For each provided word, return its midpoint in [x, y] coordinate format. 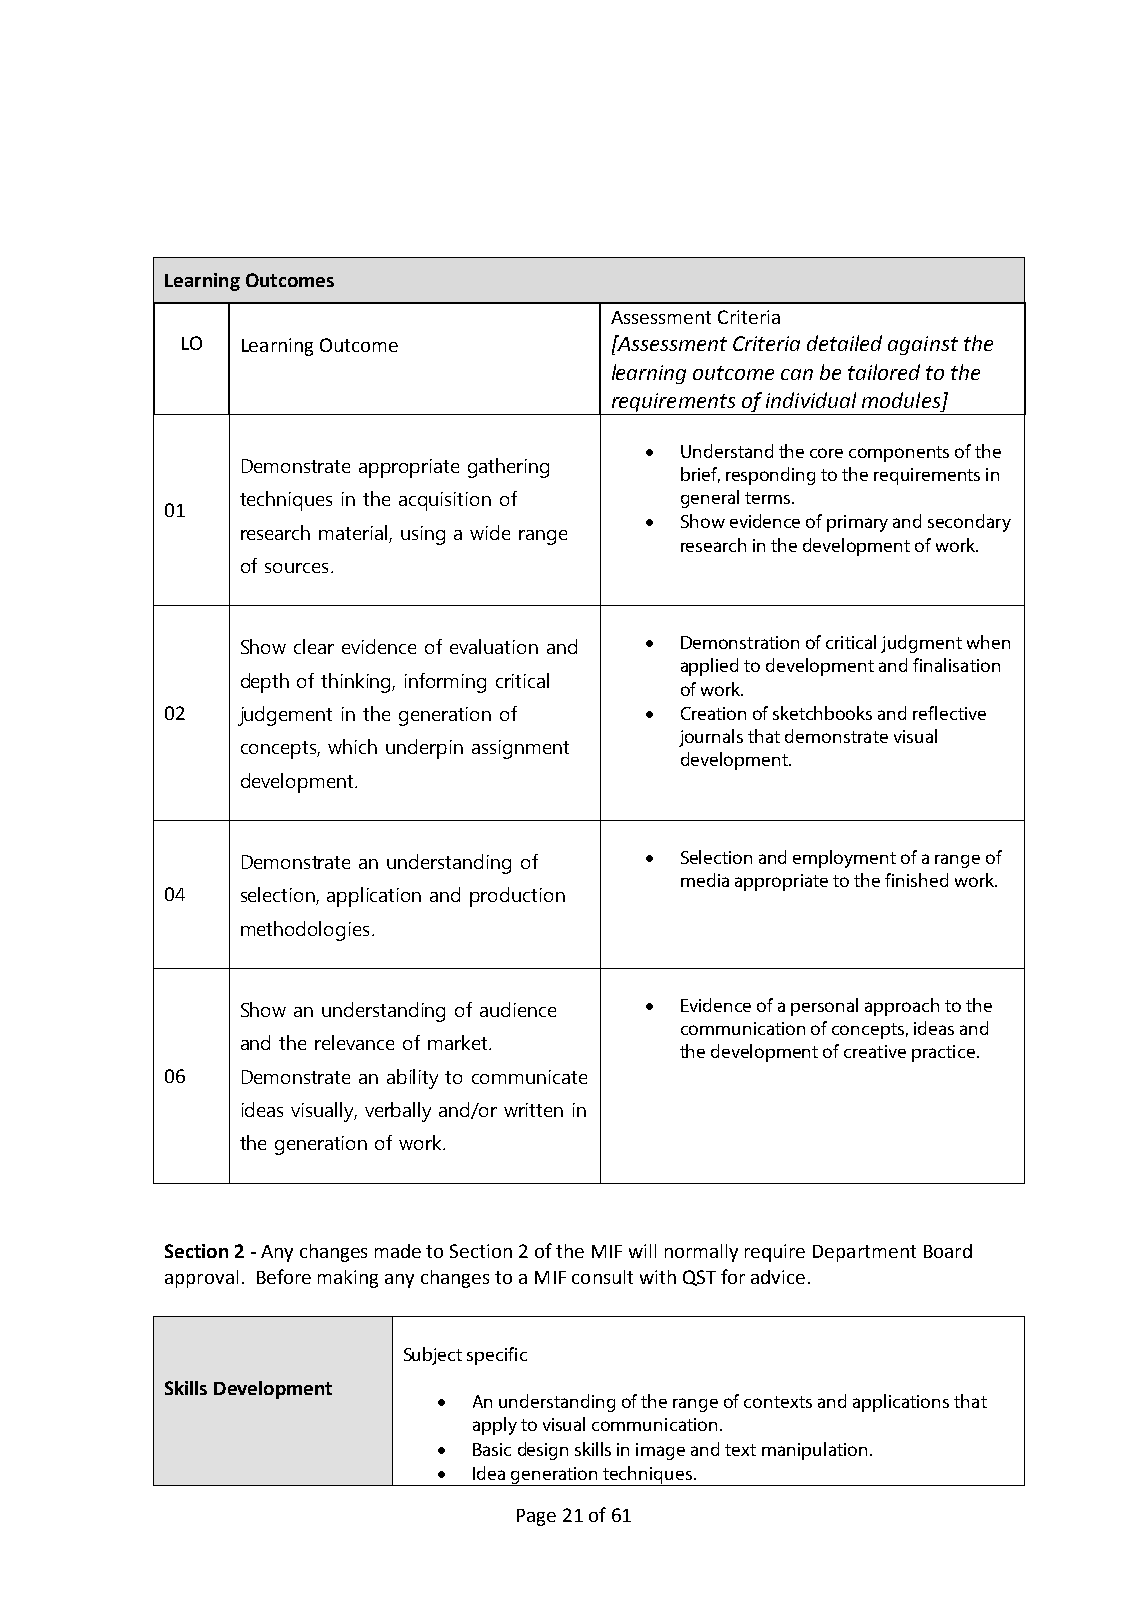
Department [864, 1253]
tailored [884, 372]
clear [314, 646]
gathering [508, 468]
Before [284, 1276]
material [353, 532]
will [642, 1251]
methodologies [305, 931]
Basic [492, 1449]
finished [916, 880]
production [517, 897]
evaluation [494, 646]
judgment [921, 644]
